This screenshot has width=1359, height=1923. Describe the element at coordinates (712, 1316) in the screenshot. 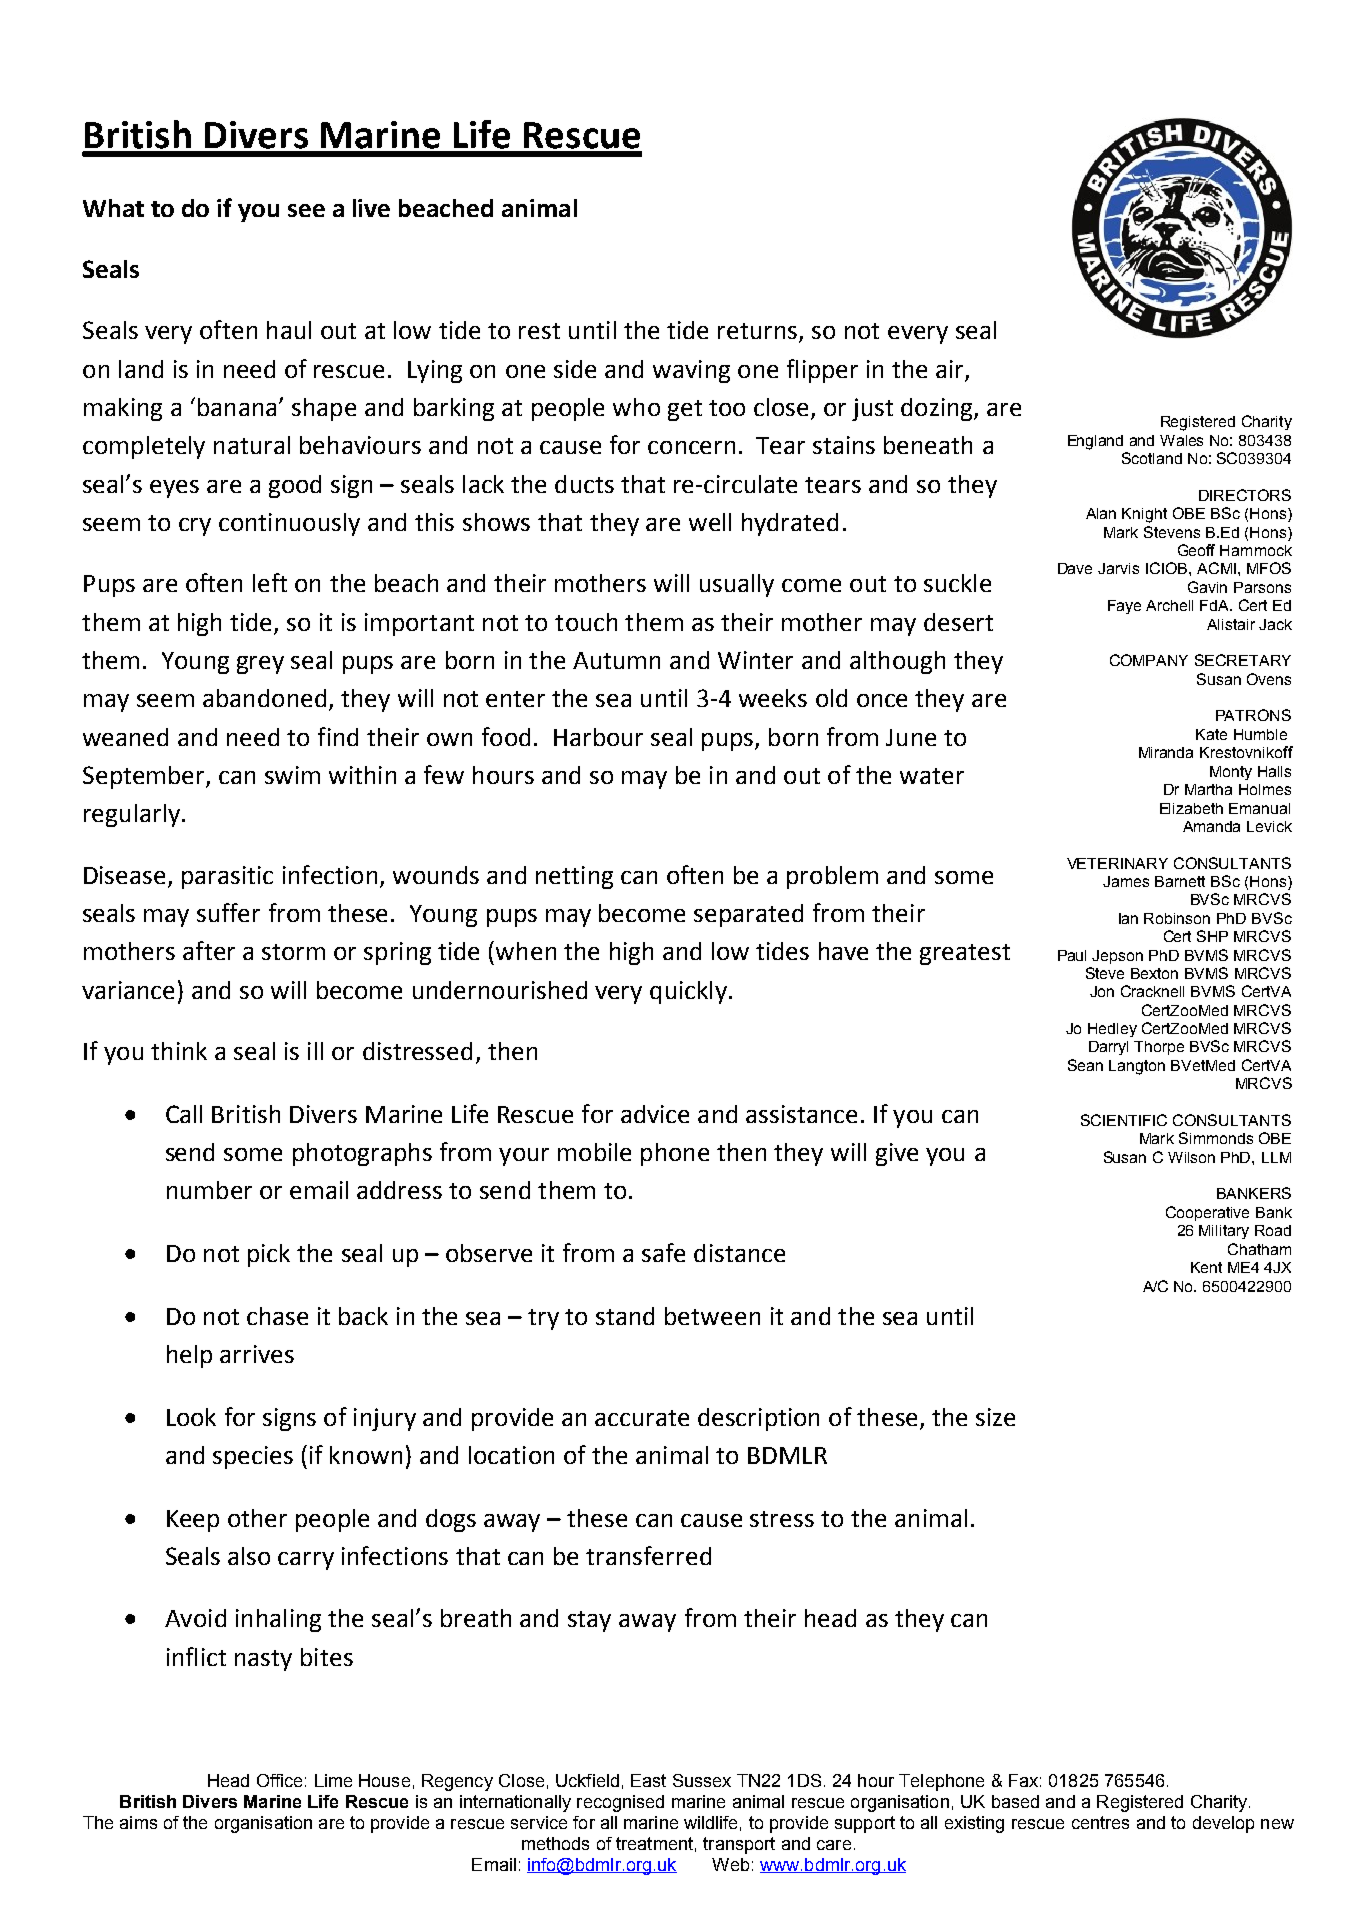

I see `between` at that location.
